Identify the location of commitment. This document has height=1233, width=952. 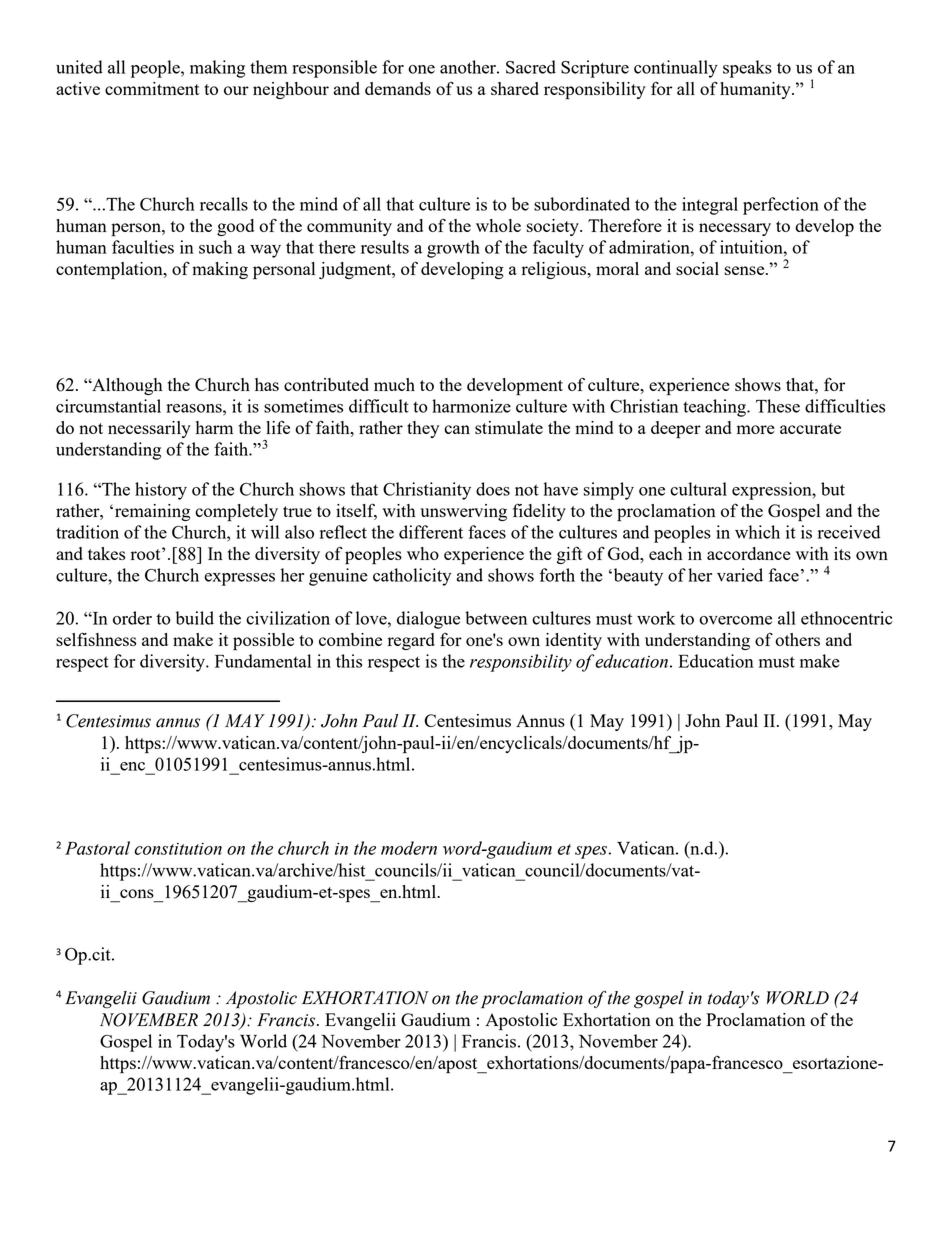
(152, 88).
